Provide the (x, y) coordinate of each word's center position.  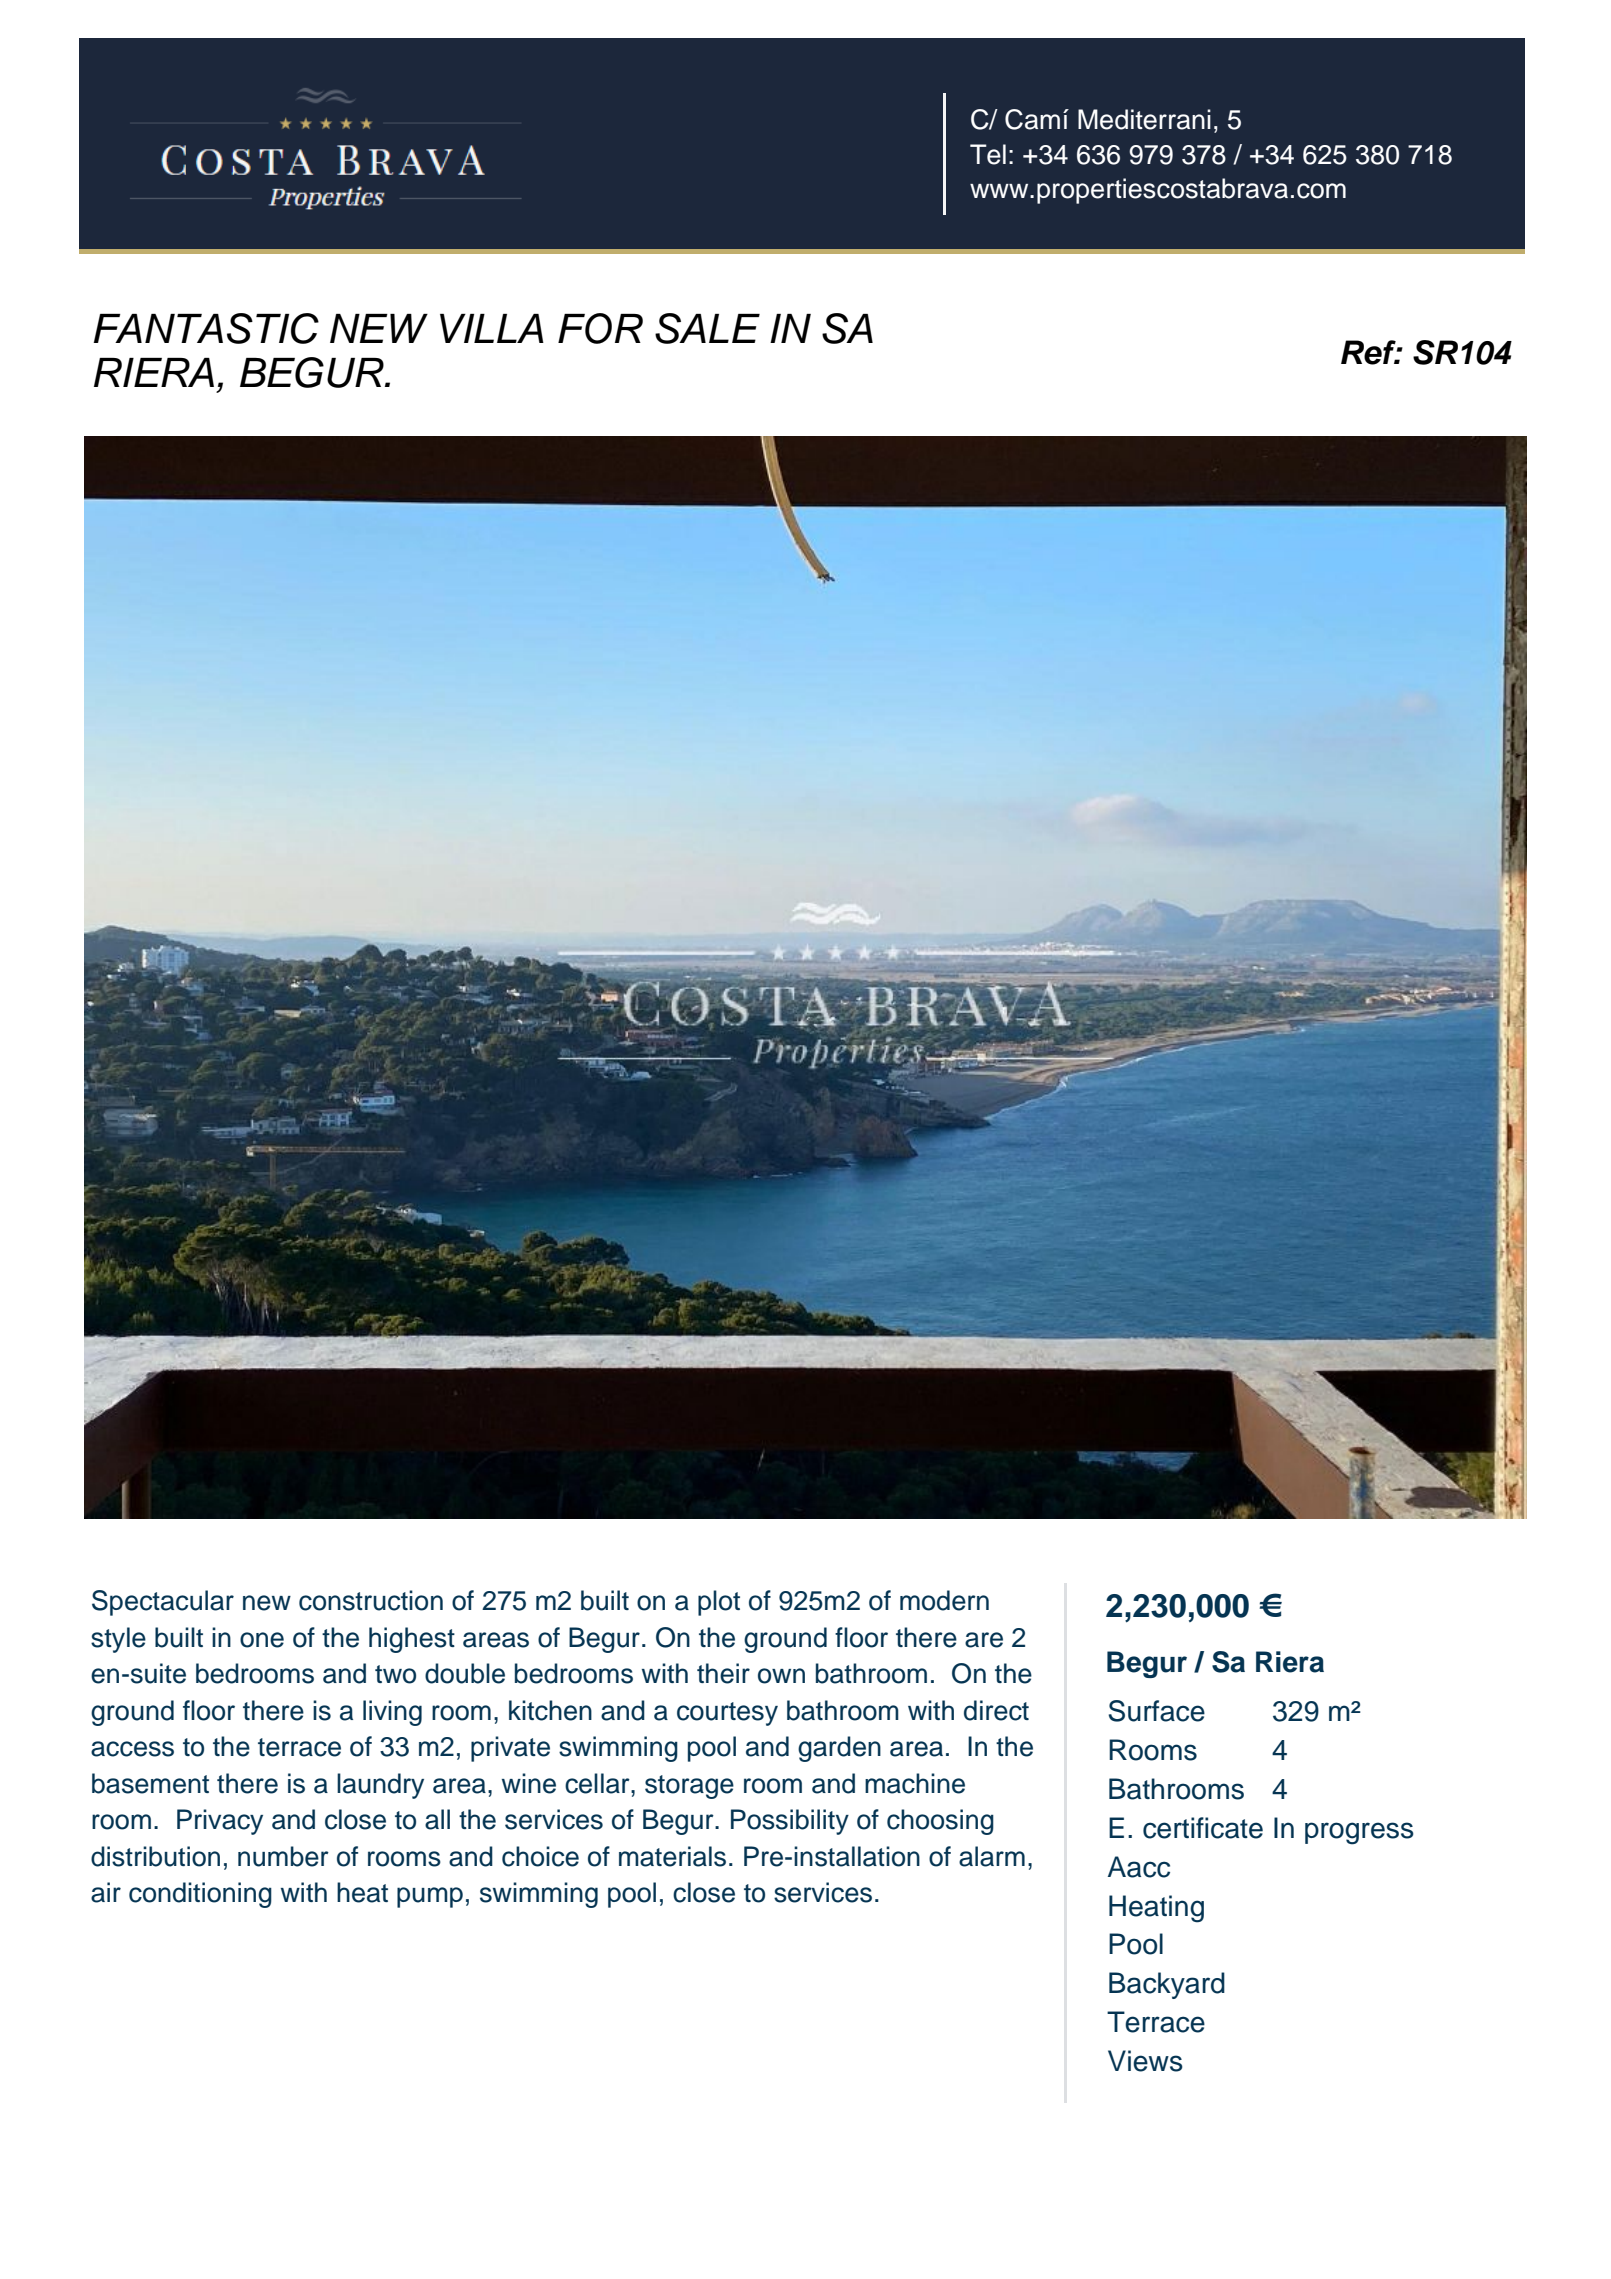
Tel (988, 154)
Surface (1157, 1711)
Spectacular (163, 1603)
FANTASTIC (206, 328)
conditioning (200, 1895)
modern (944, 1600)
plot (719, 1603)
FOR (600, 328)
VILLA (492, 328)
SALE (707, 328)
